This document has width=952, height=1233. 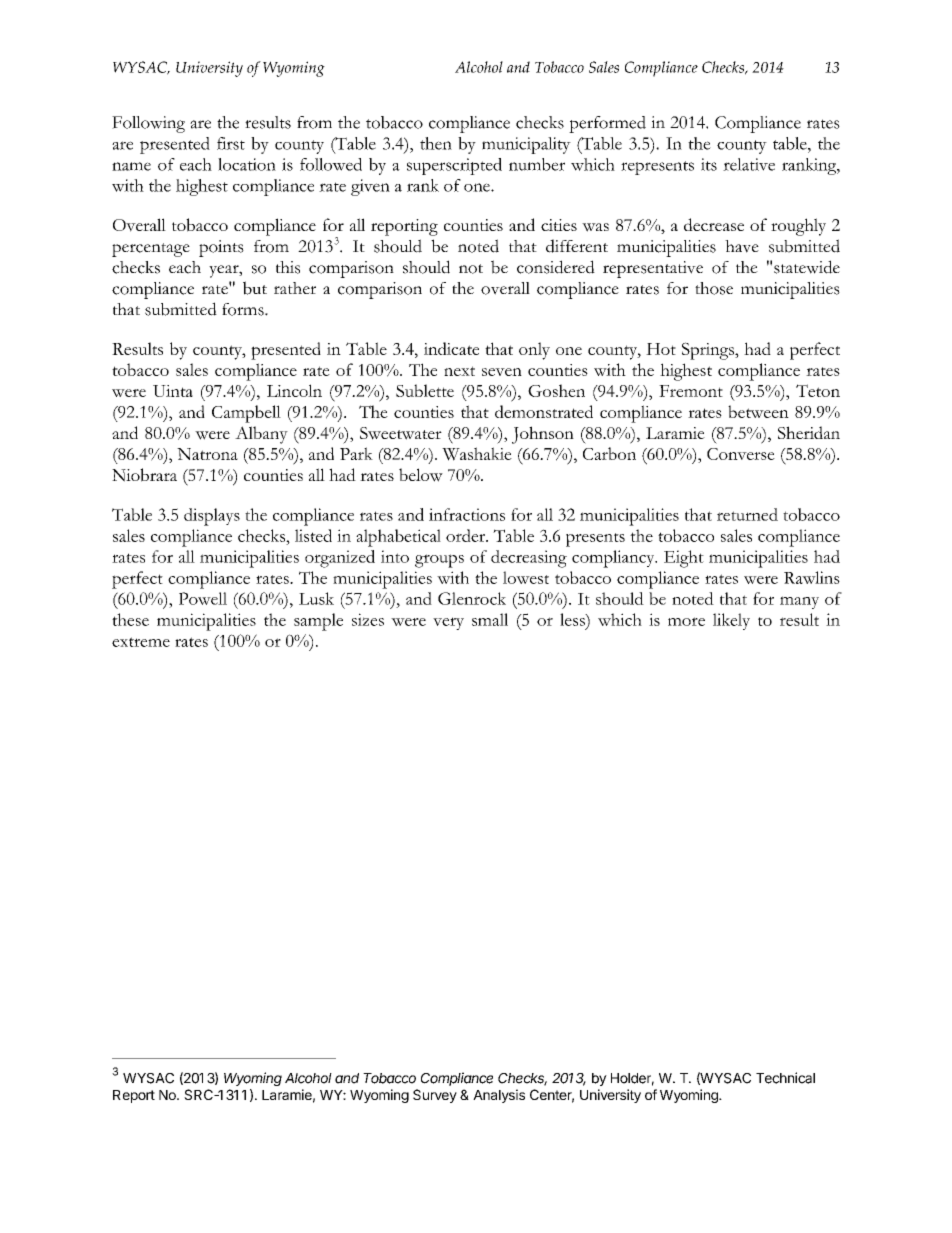 What do you see at coordinates (731, 621) in the document?
I see `likely` at bounding box center [731, 621].
